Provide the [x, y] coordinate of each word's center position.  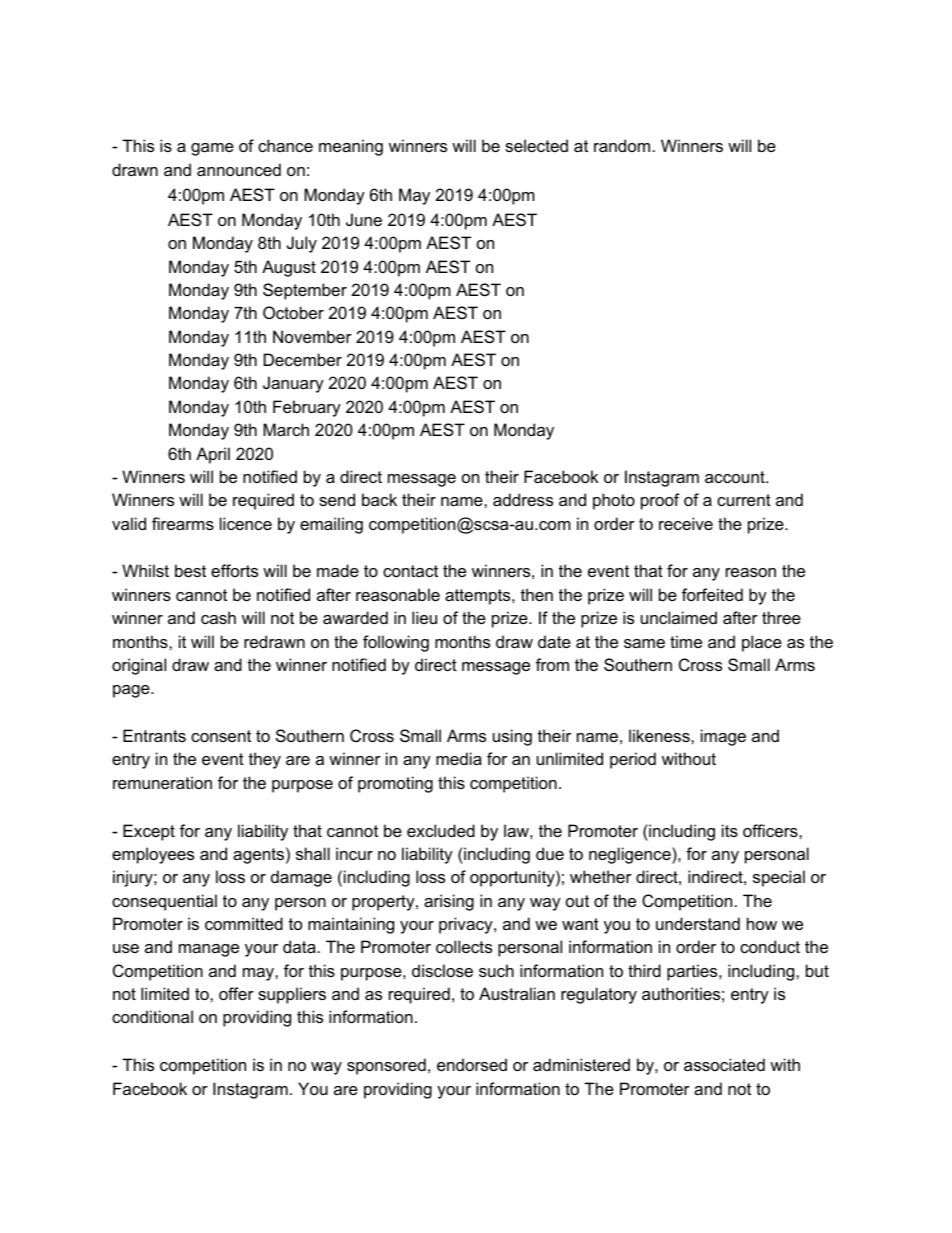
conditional [152, 1016]
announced [239, 169]
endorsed [472, 1064]
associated [724, 1064]
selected [536, 145]
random [622, 145]
